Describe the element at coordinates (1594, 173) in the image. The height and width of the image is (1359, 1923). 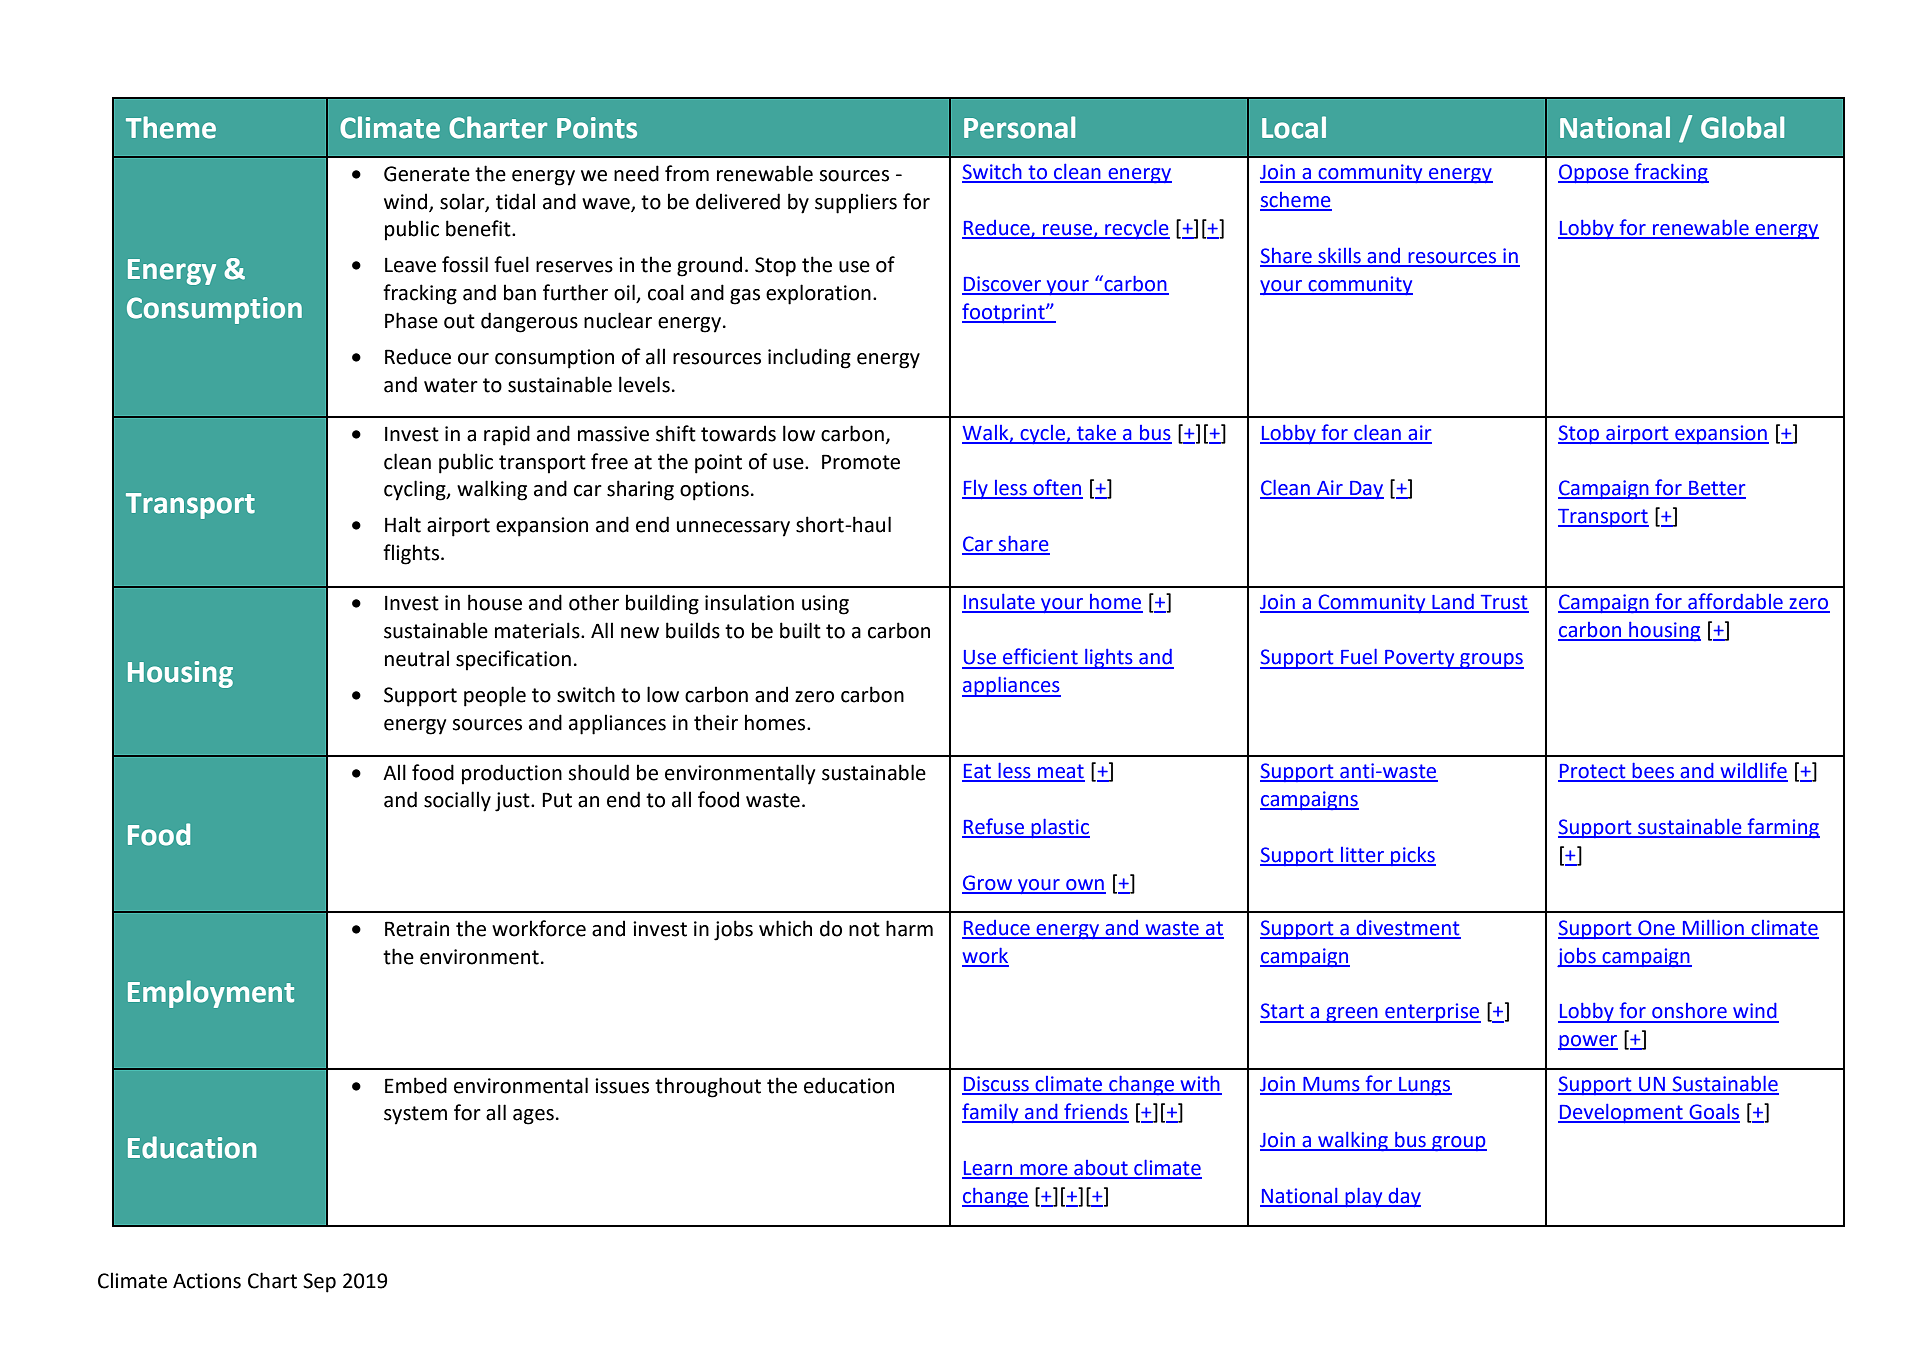
I see `Oppose` at that location.
